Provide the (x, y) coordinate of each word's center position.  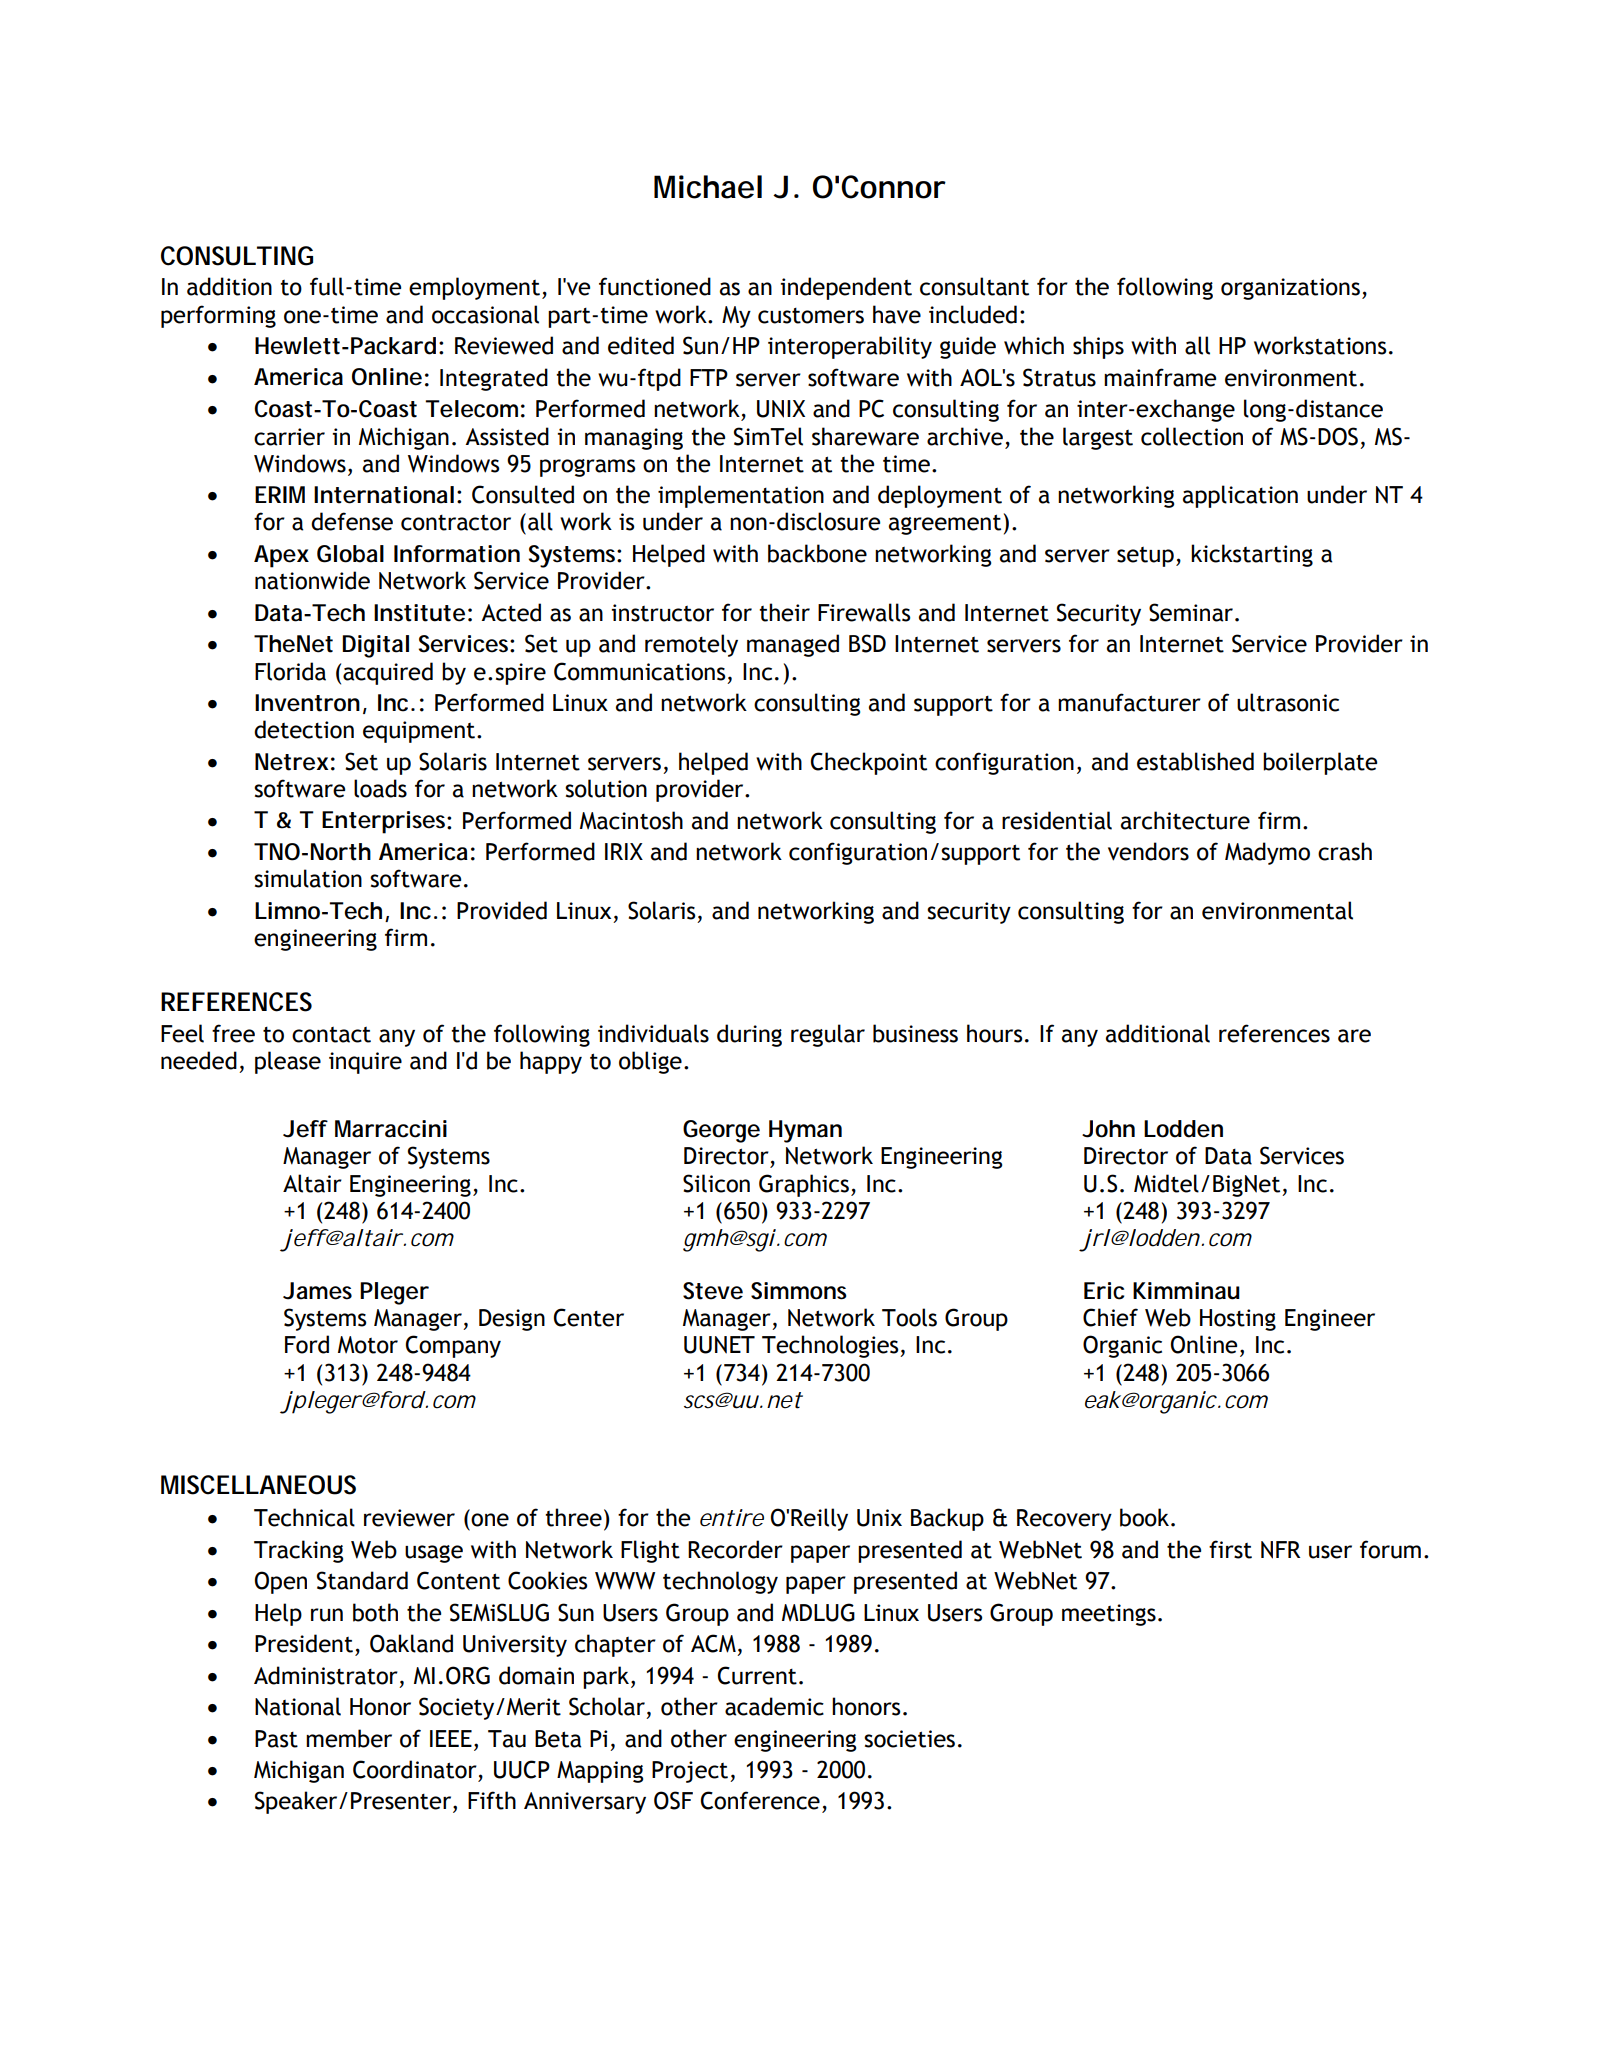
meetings (1109, 1615)
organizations (1290, 289)
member (349, 1738)
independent (846, 288)
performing (218, 316)
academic (774, 1706)
